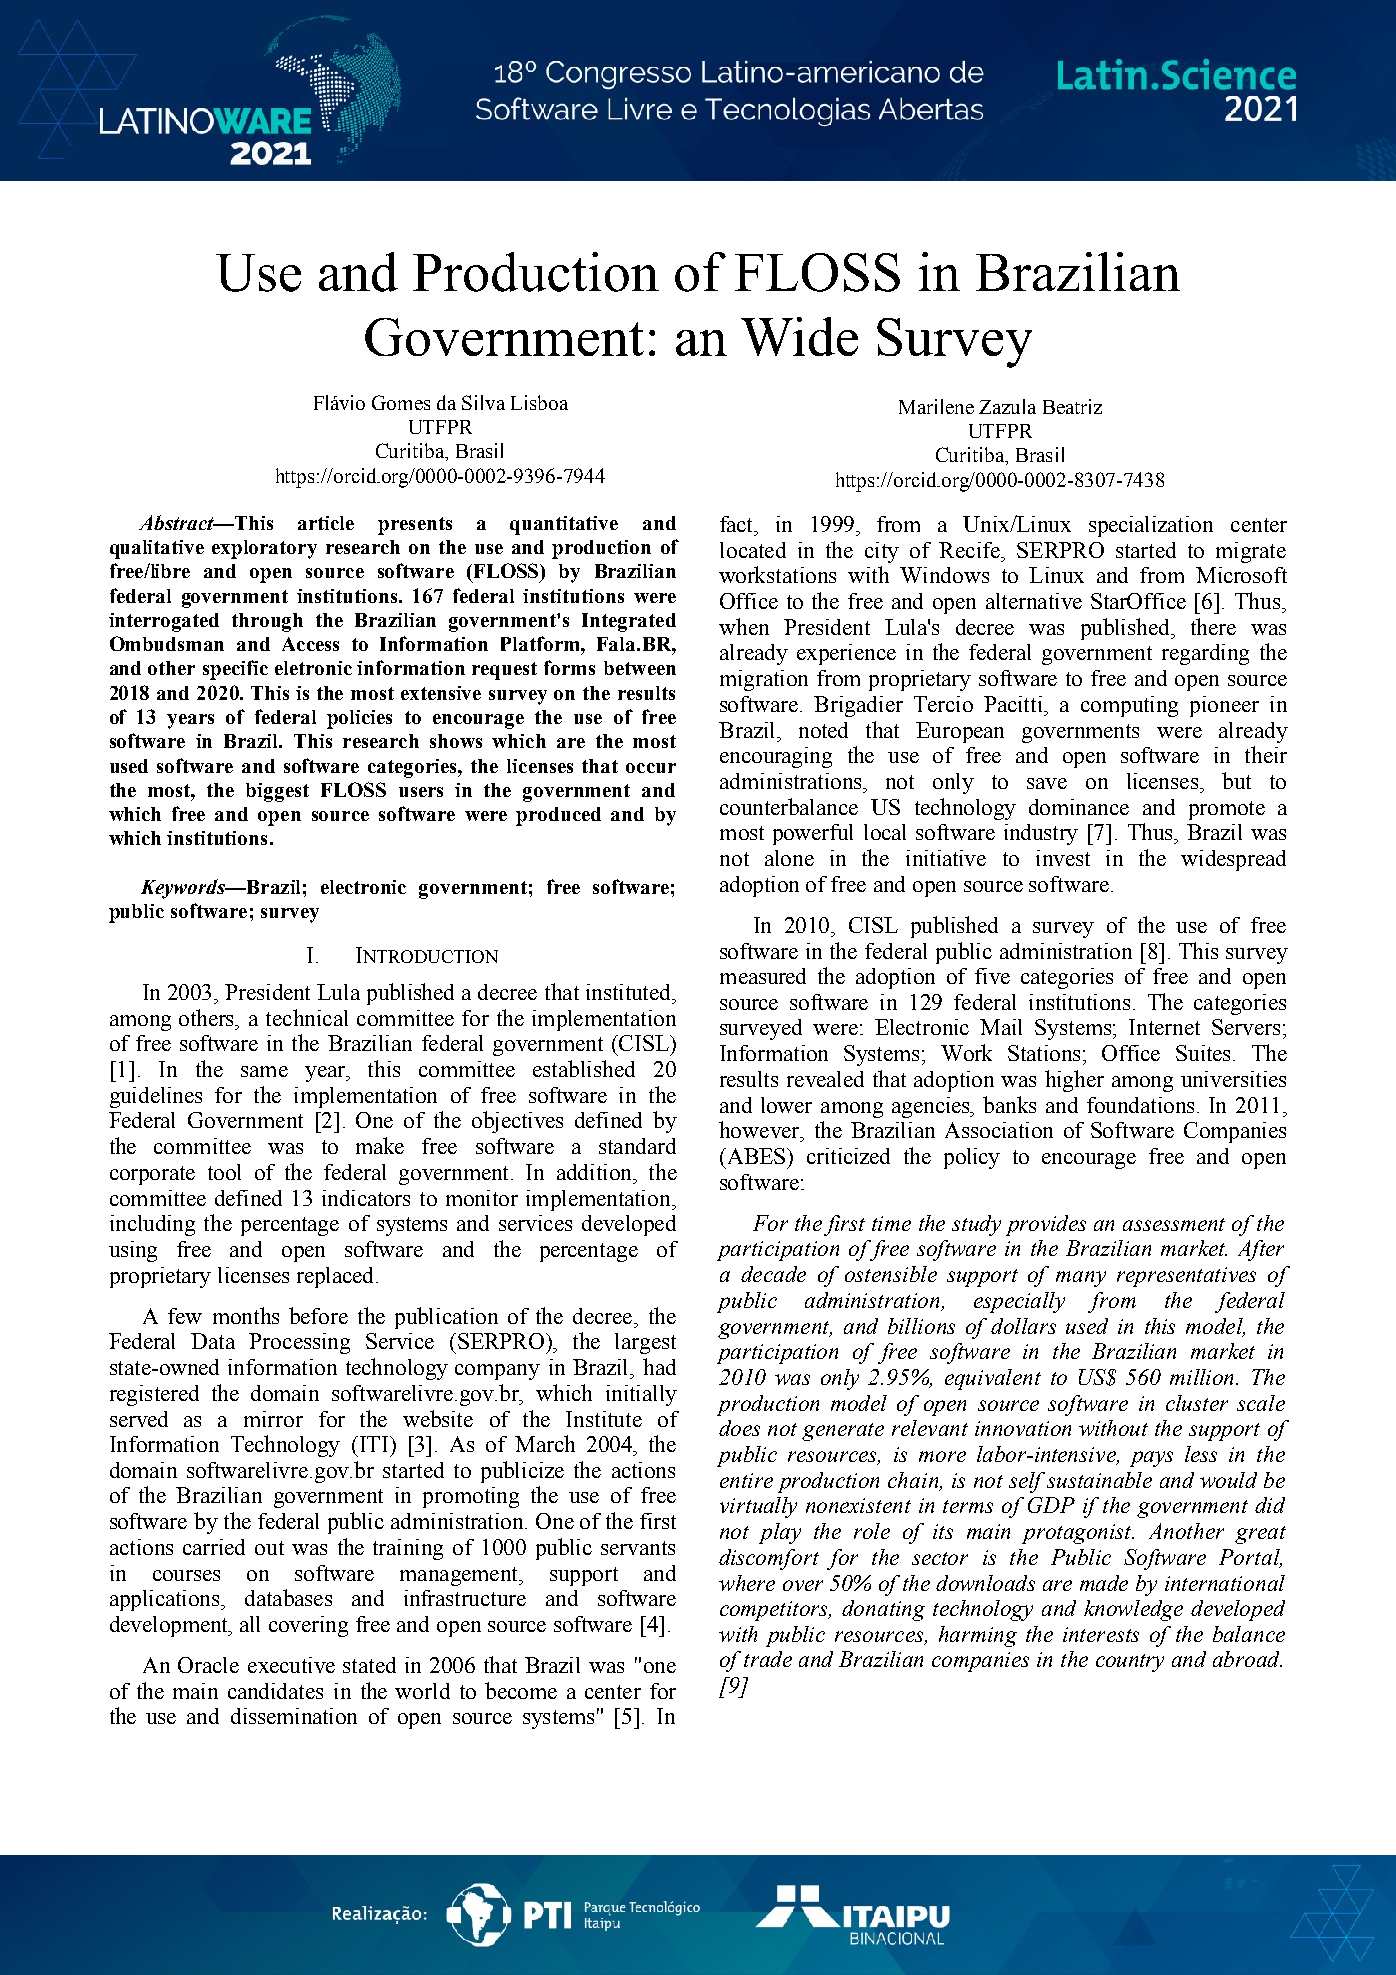 This screenshot has height=1975, width=1396. Describe the element at coordinates (1164, 1027) in the screenshot. I see `Internet` at that location.
